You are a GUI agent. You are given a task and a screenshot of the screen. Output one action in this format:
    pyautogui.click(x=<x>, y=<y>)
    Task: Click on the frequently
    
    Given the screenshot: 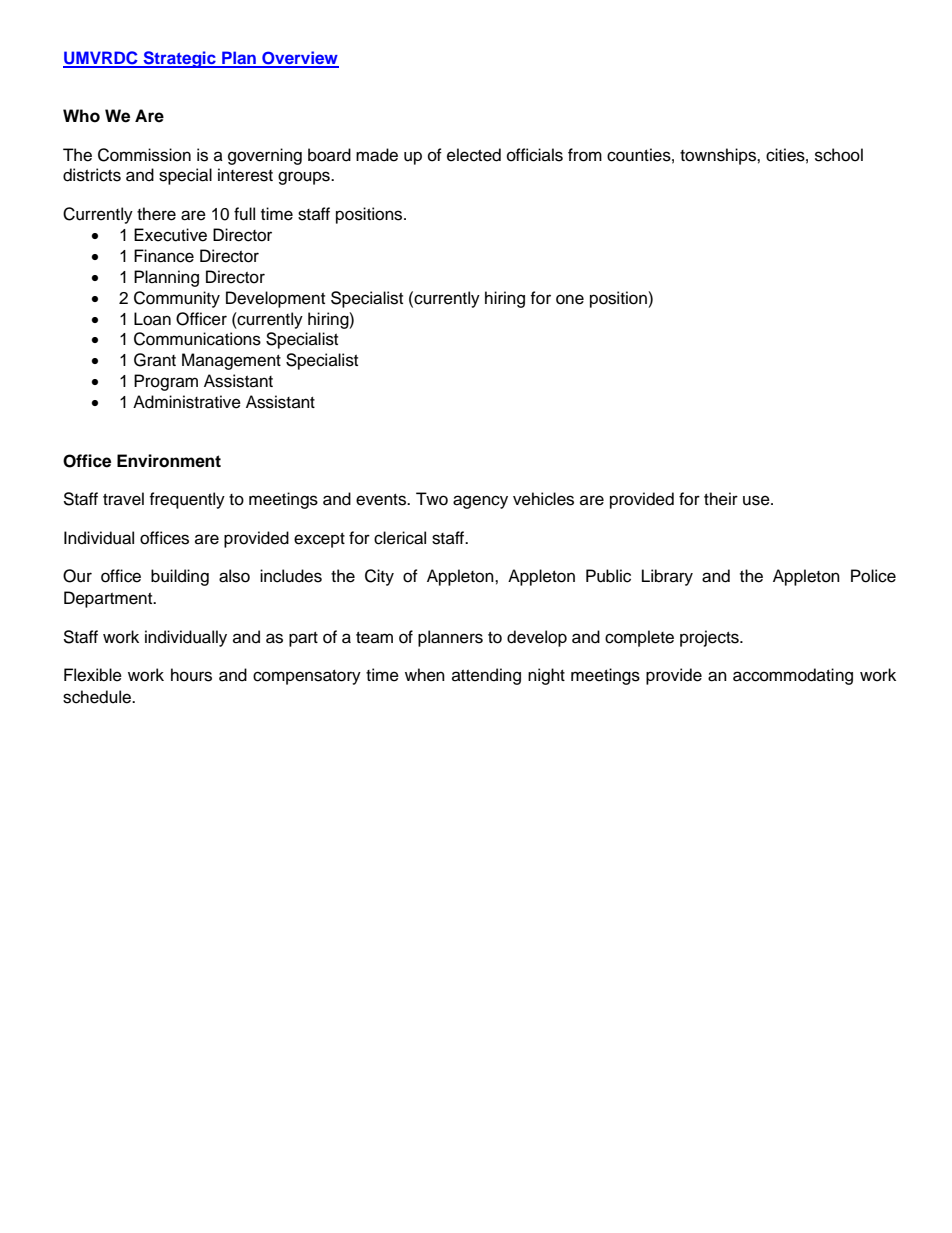 What is the action you would take?
    pyautogui.click(x=187, y=500)
